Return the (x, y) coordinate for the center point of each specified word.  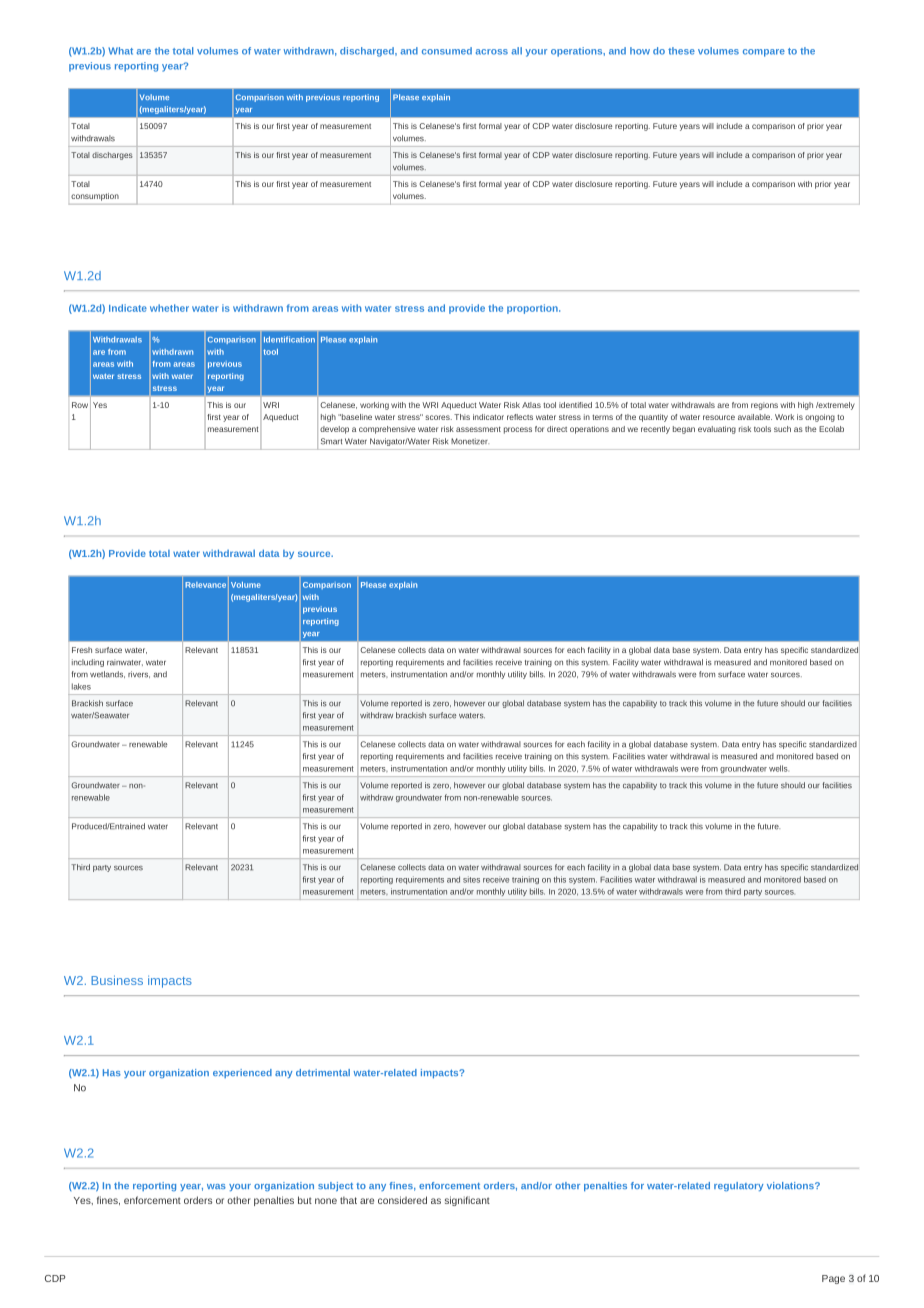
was (216, 1186)
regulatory (738, 1186)
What (120, 51)
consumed (447, 51)
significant (467, 1201)
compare (764, 53)
